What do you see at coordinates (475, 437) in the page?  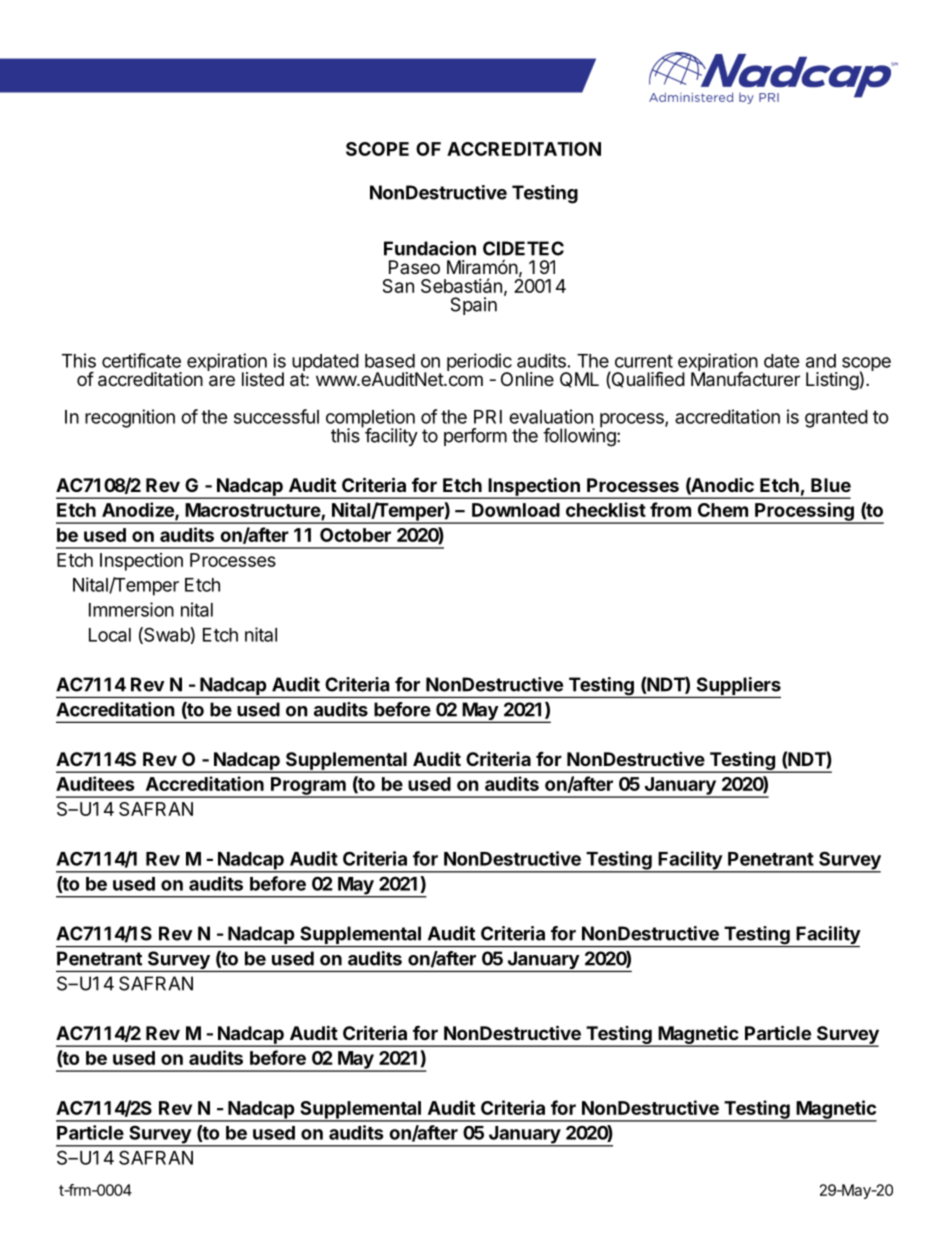 I see `perform` at bounding box center [475, 437].
